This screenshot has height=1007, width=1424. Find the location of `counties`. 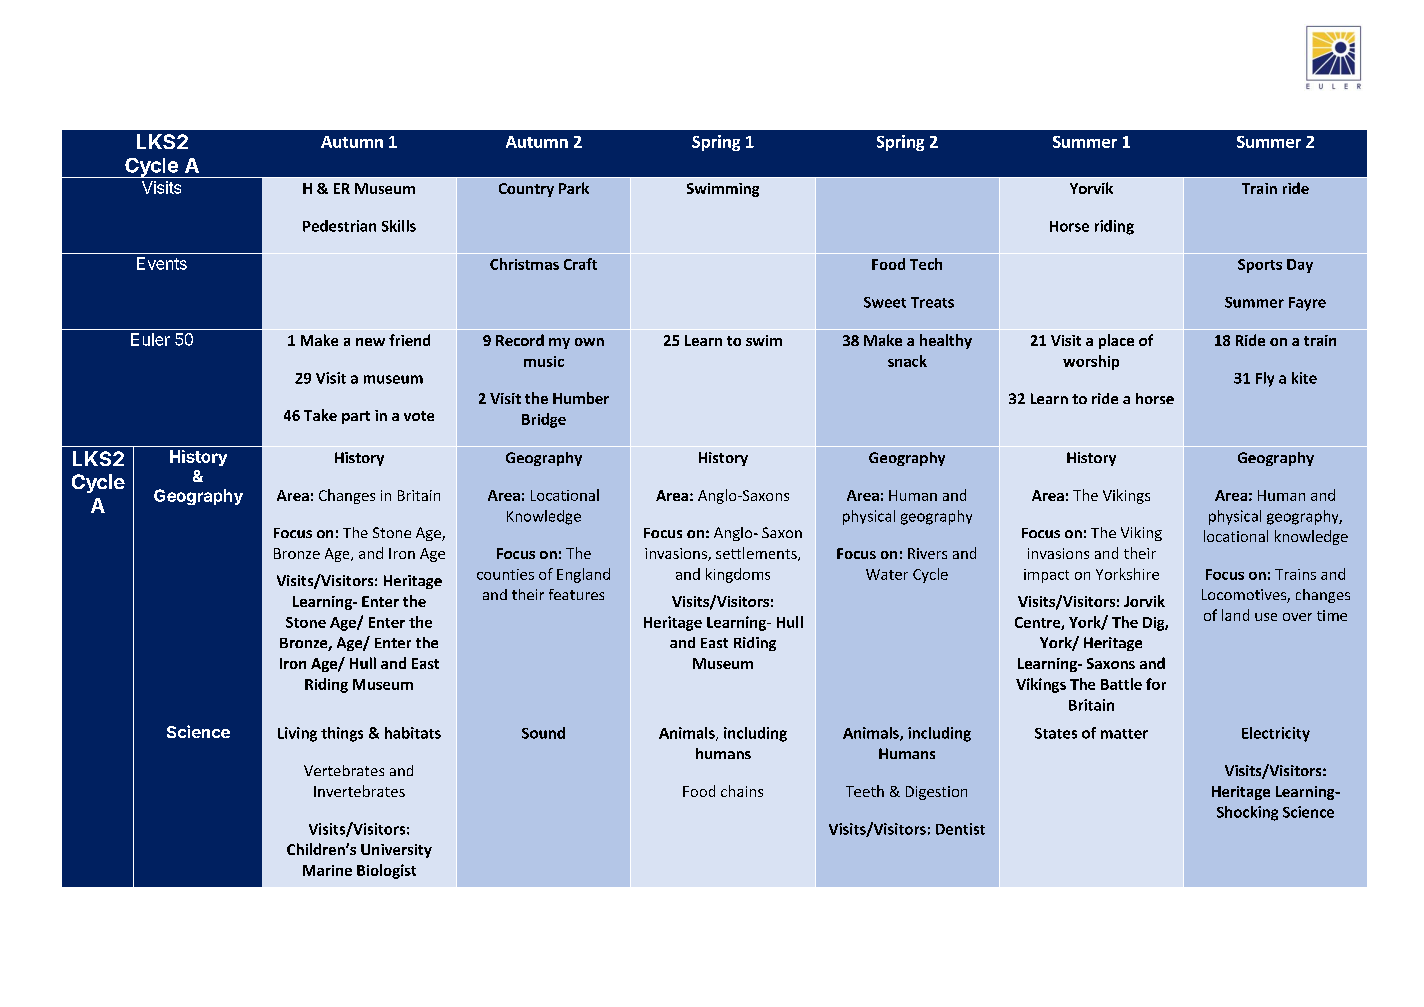

counties is located at coordinates (505, 574).
